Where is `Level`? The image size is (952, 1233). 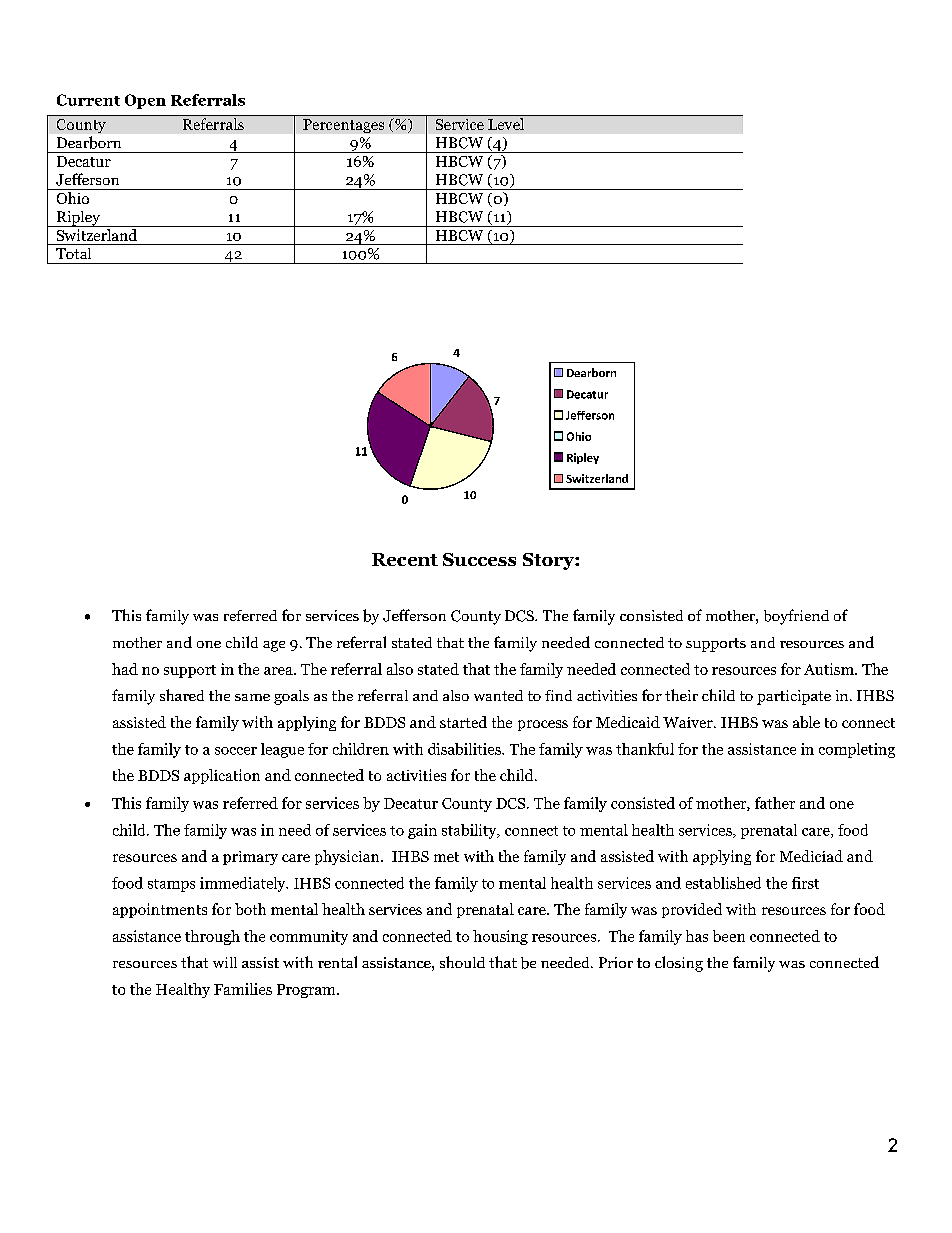
Level is located at coordinates (506, 124).
